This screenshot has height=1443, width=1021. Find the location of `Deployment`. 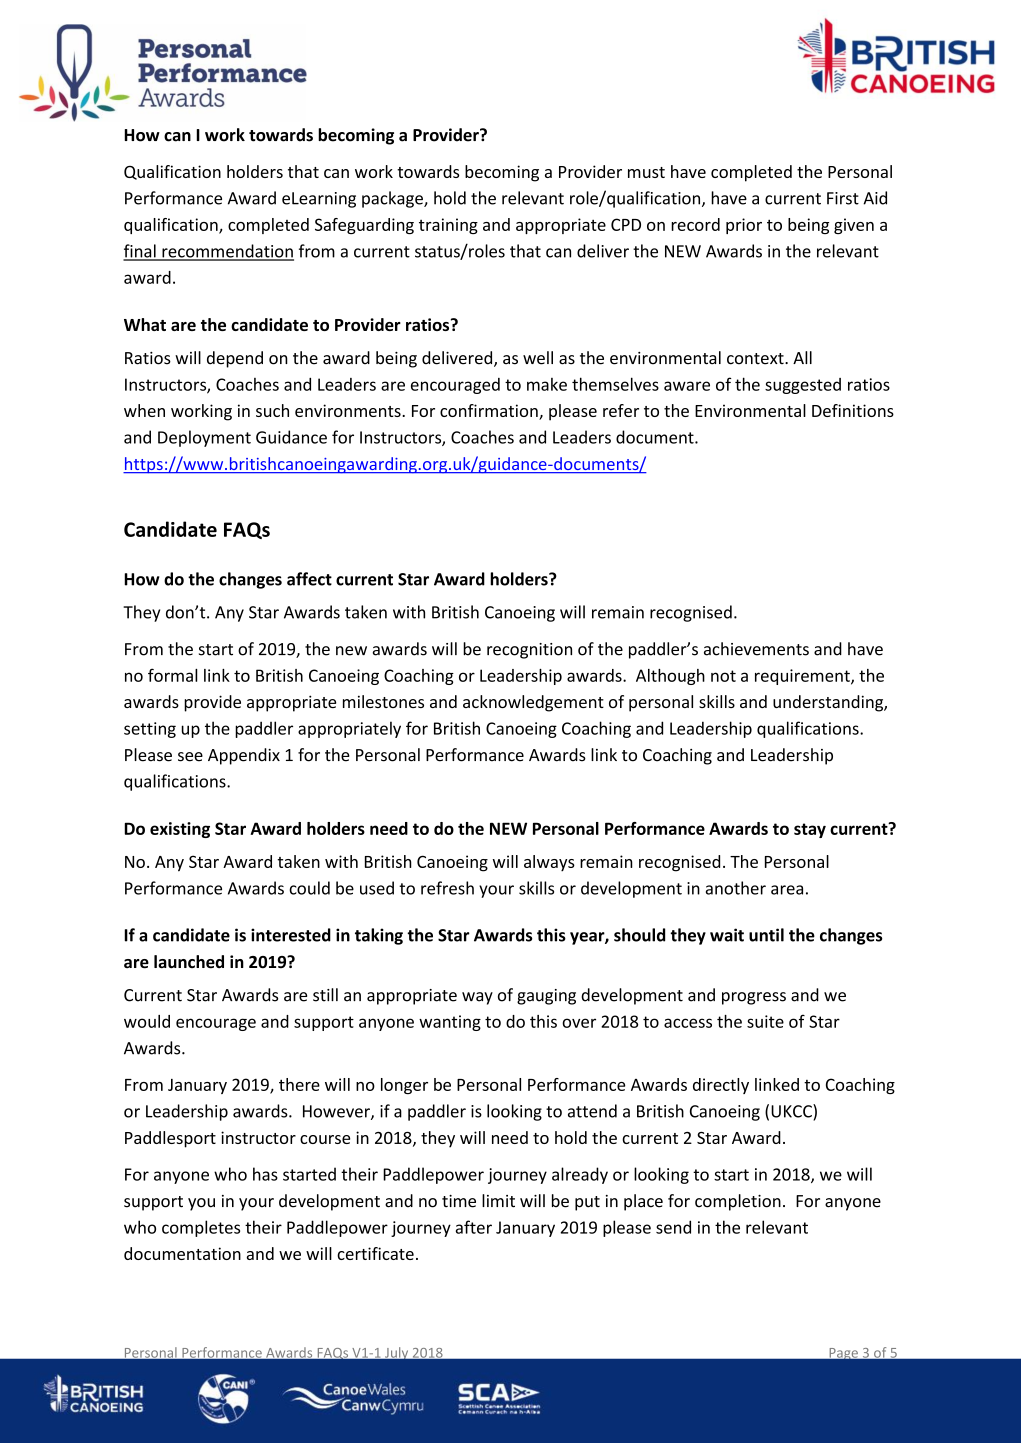

Deployment is located at coordinates (204, 438).
